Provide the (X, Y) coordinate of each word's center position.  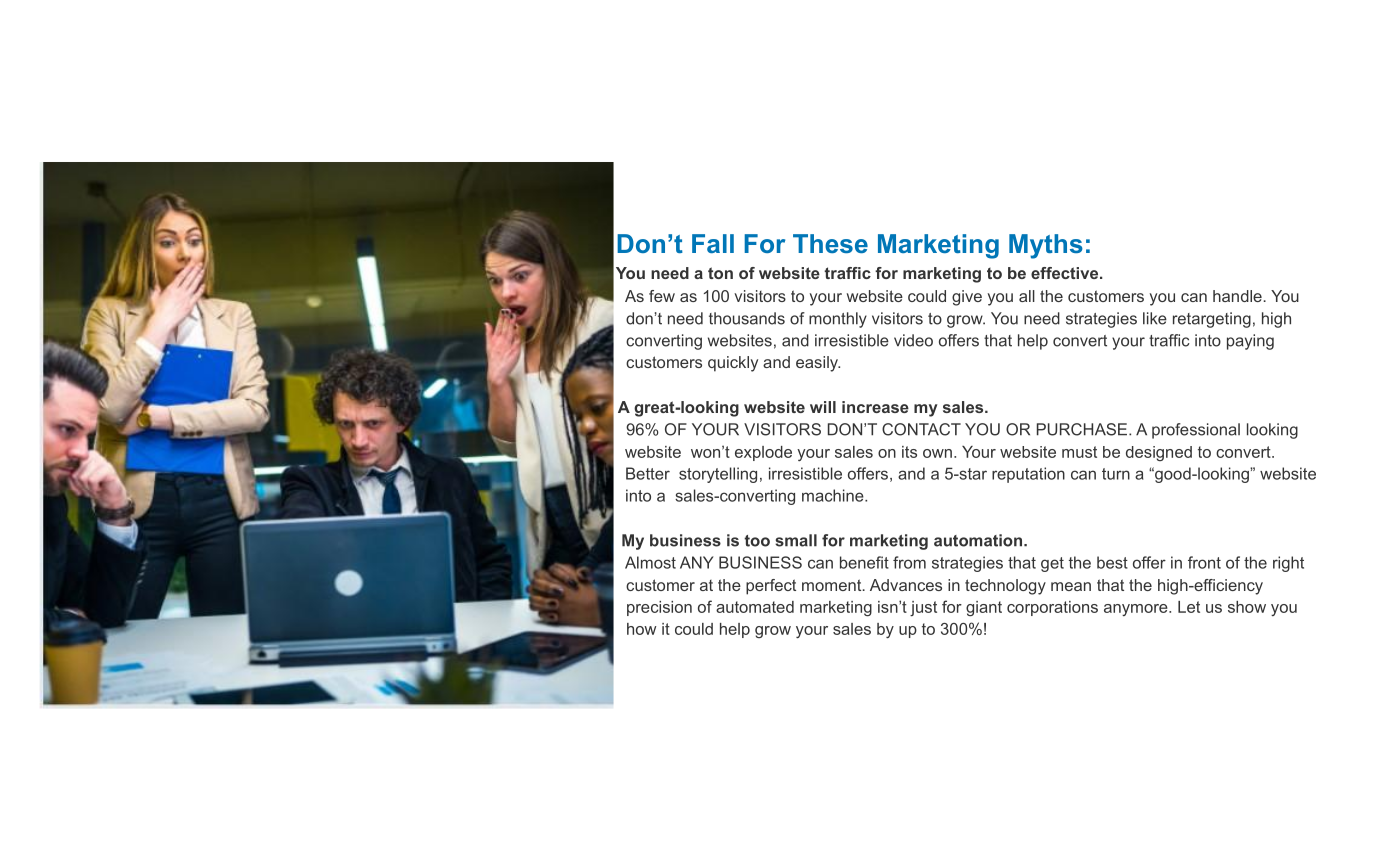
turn (1116, 474)
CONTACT (921, 429)
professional (1196, 431)
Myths (1046, 246)
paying (1250, 342)
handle (1237, 296)
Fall (713, 243)
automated (755, 607)
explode (763, 453)
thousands (747, 318)
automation (978, 540)
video (913, 340)
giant (984, 608)
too (757, 541)
